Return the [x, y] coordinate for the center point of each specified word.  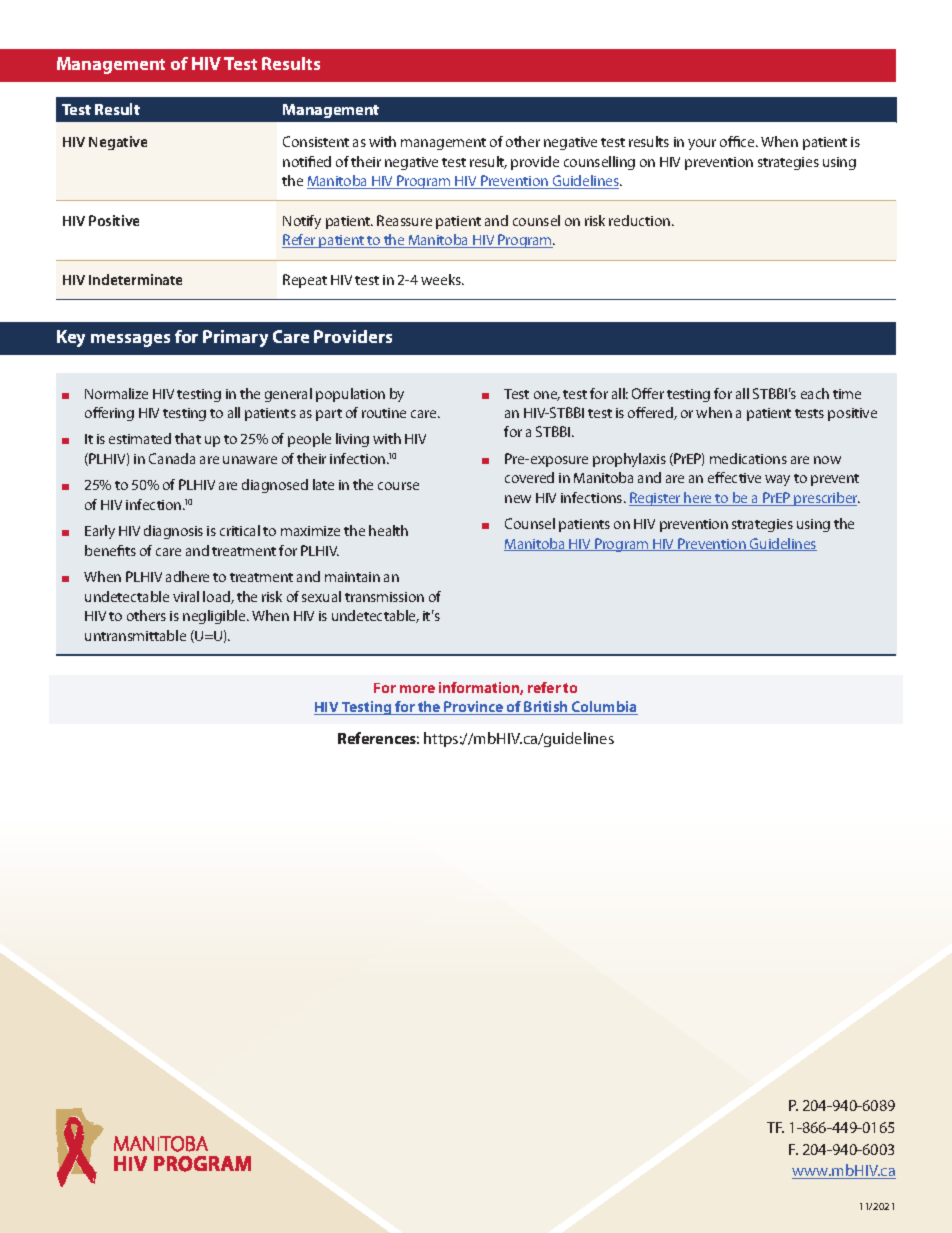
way [777, 480]
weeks [442, 279]
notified [307, 161]
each [815, 393]
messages [130, 340]
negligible [215, 617]
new [518, 499]
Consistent [316, 141]
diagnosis [173, 532]
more [417, 689]
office [738, 141]
